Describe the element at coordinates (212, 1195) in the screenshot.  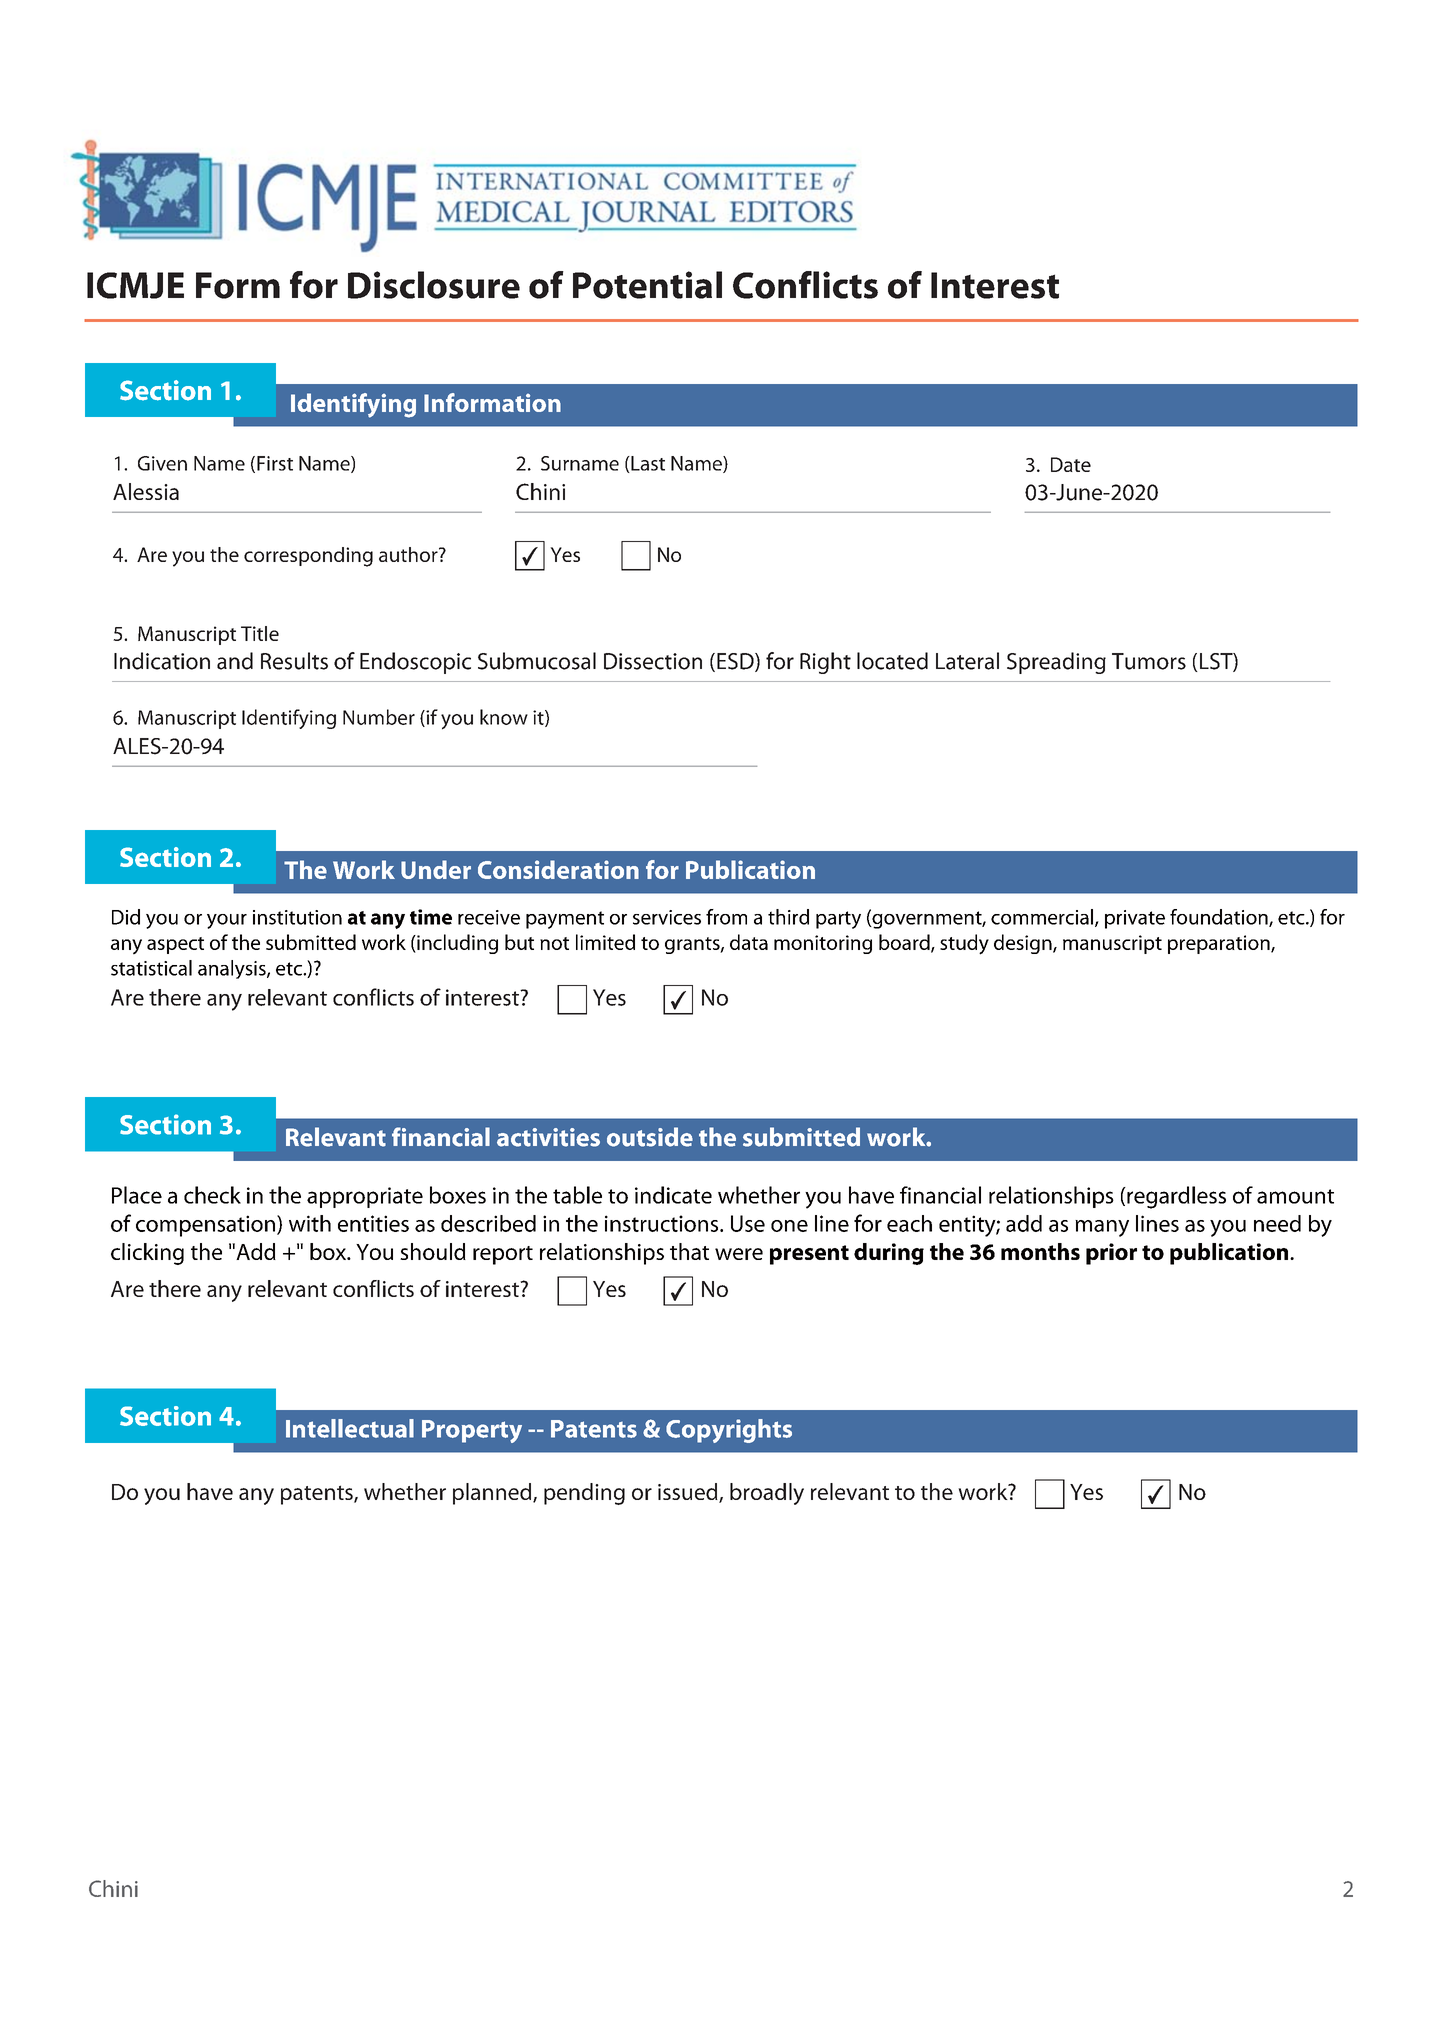
I see `check` at that location.
